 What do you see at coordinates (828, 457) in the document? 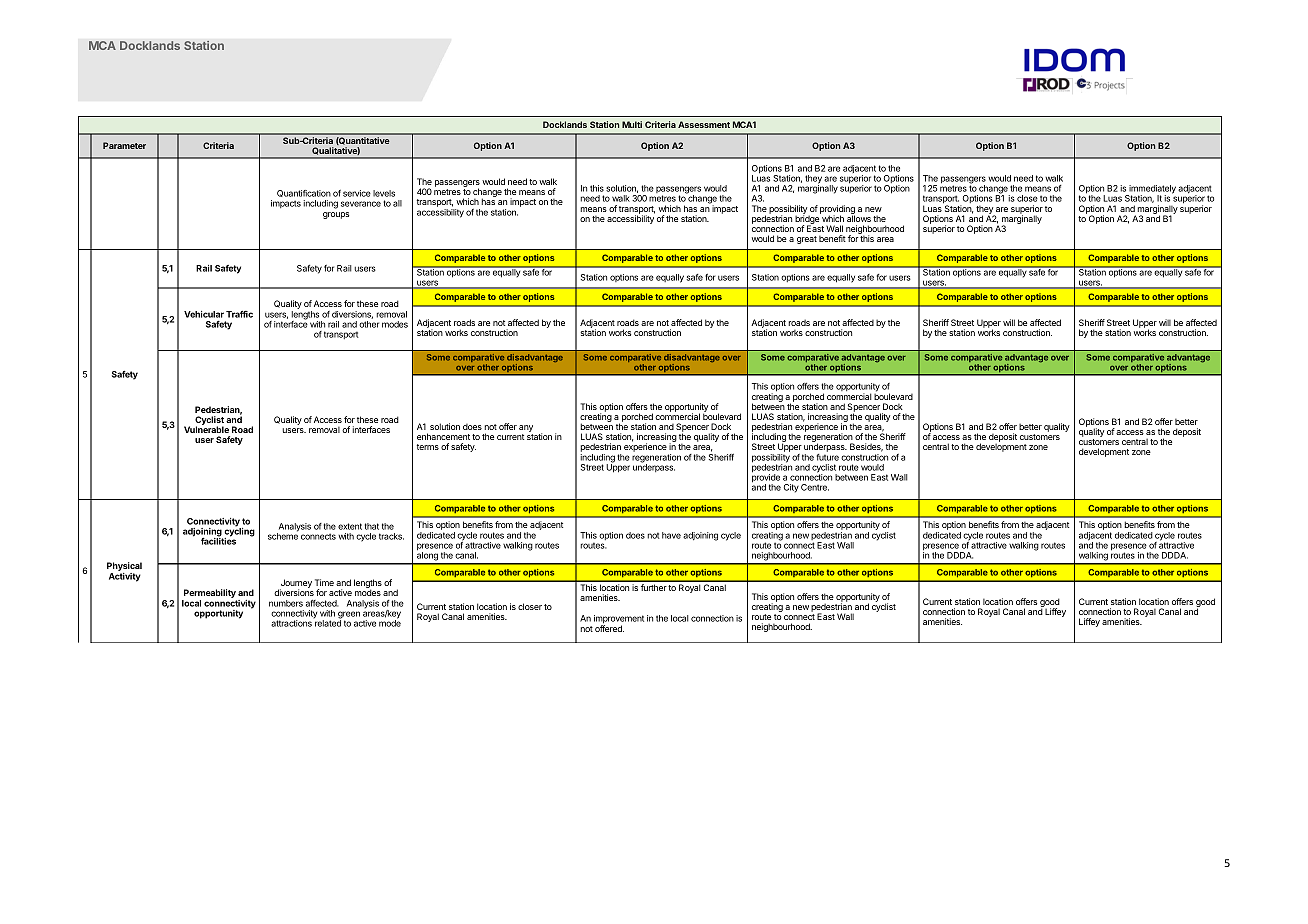
I see `future` at bounding box center [828, 457].
